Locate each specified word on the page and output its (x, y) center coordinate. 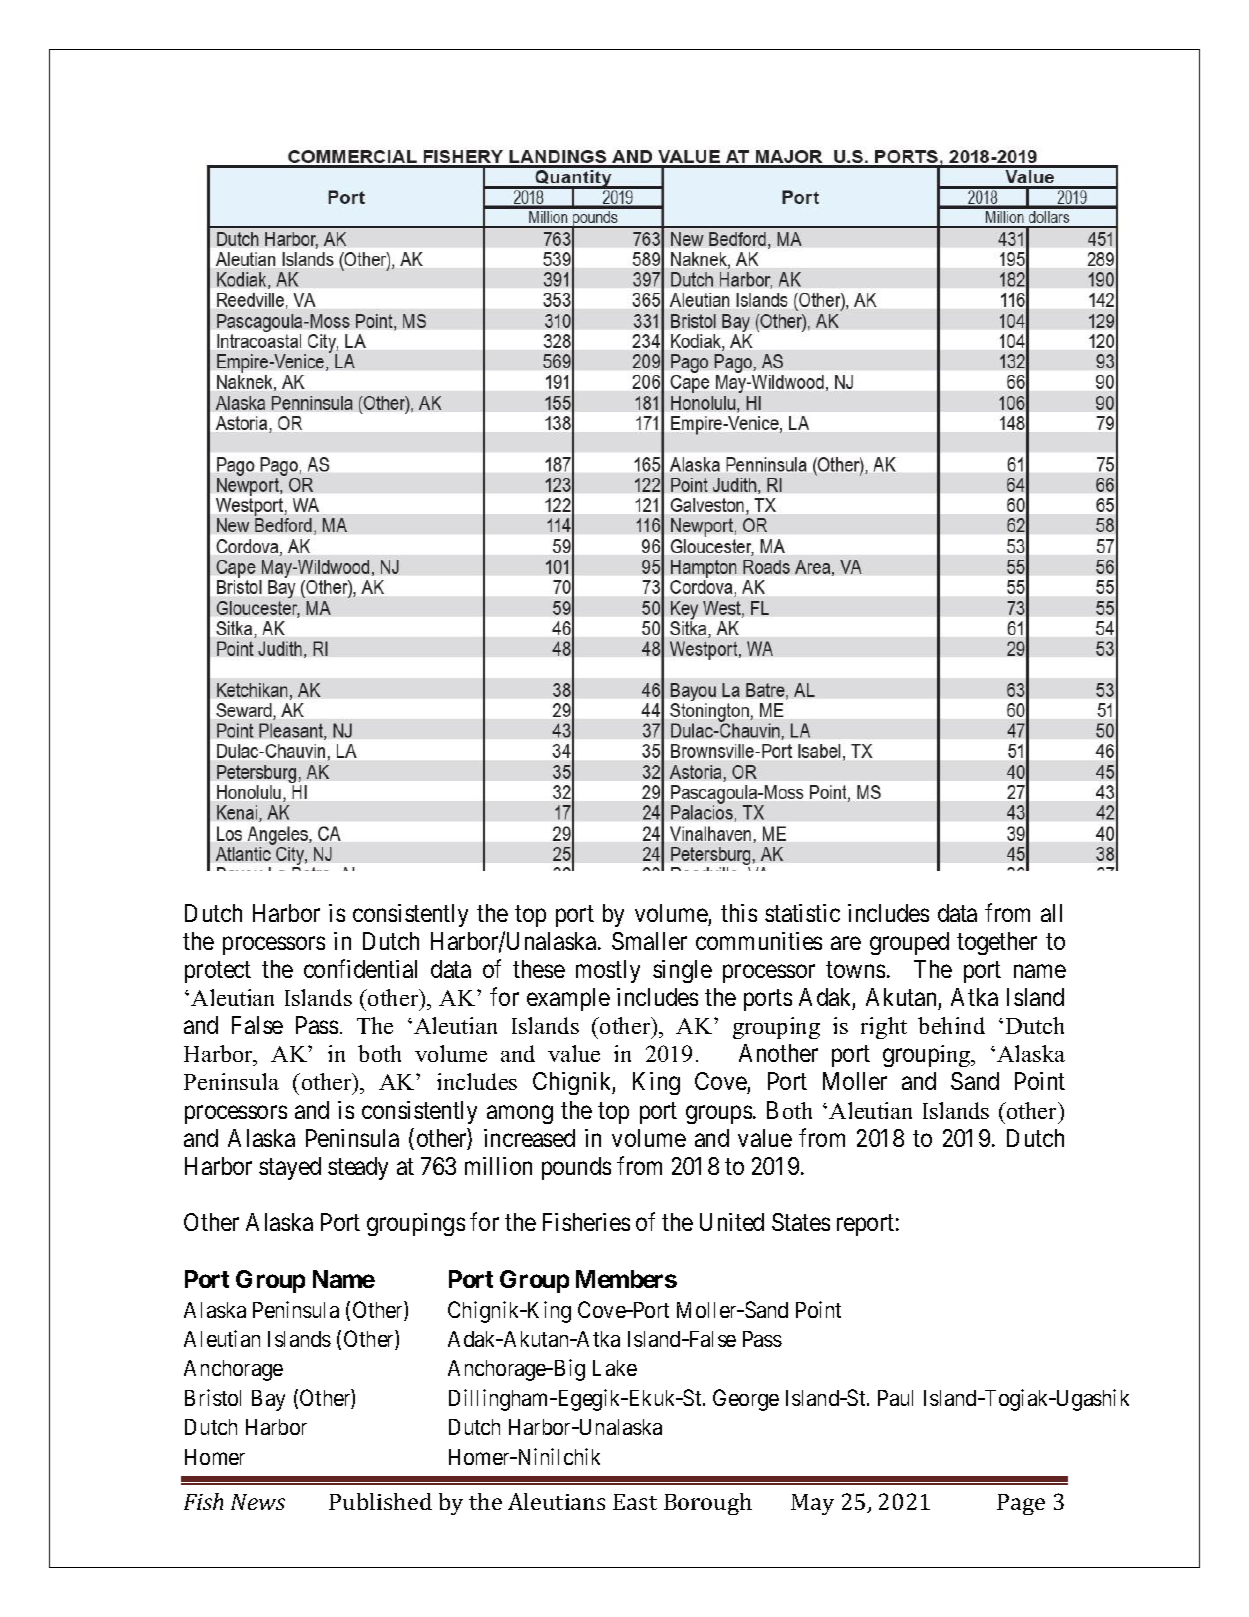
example (568, 999)
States (801, 1222)
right (884, 1028)
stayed (290, 1168)
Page (1021, 1504)
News (258, 1502)
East (635, 1502)
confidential (360, 968)
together (997, 943)
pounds (576, 1168)
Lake (615, 1368)
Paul (895, 1398)
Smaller (649, 941)
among (520, 1114)
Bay (268, 1400)
